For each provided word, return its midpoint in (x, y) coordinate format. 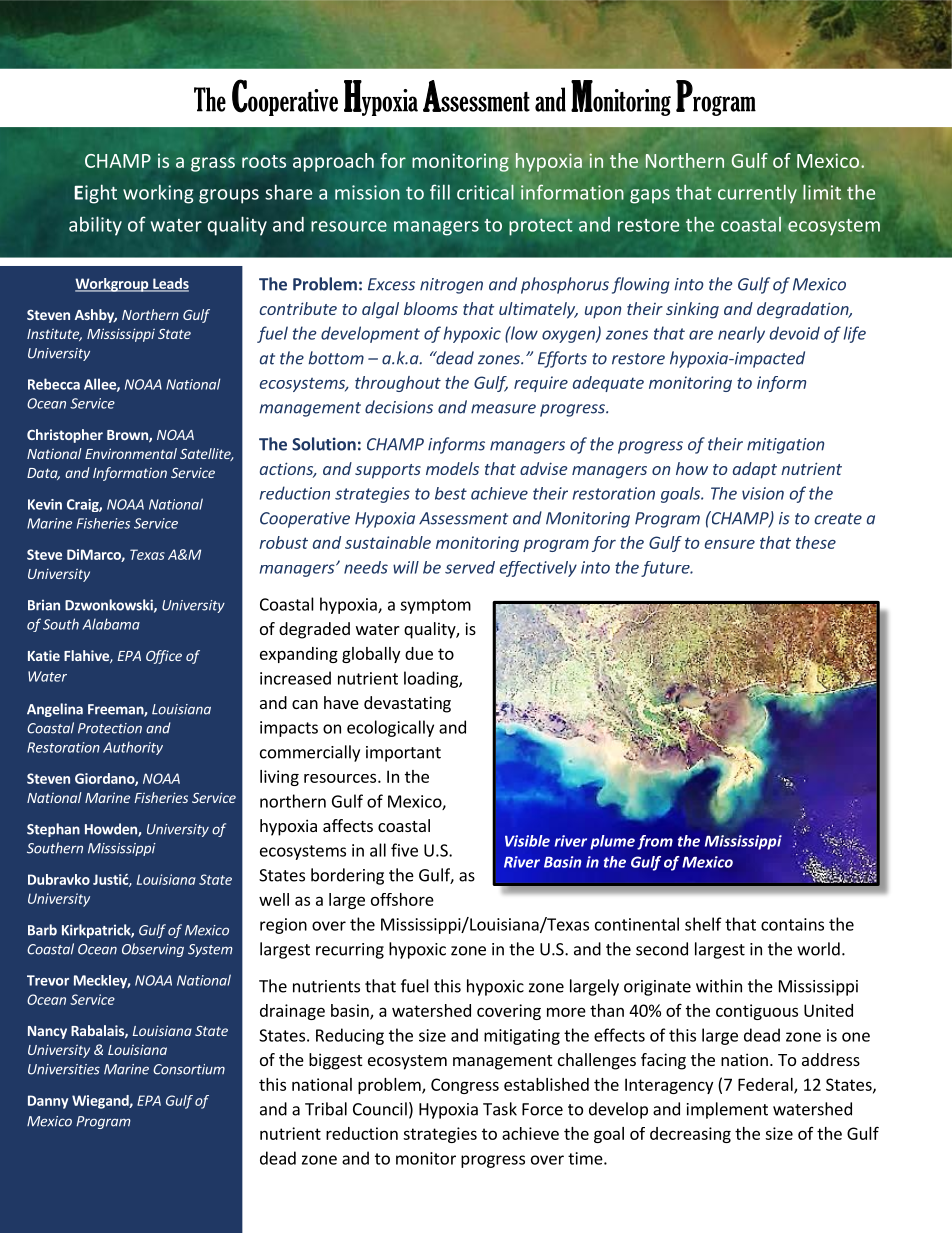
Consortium (189, 1069)
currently (757, 194)
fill (440, 192)
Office (164, 657)
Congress (465, 1086)
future (666, 569)
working (158, 194)
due (419, 653)
